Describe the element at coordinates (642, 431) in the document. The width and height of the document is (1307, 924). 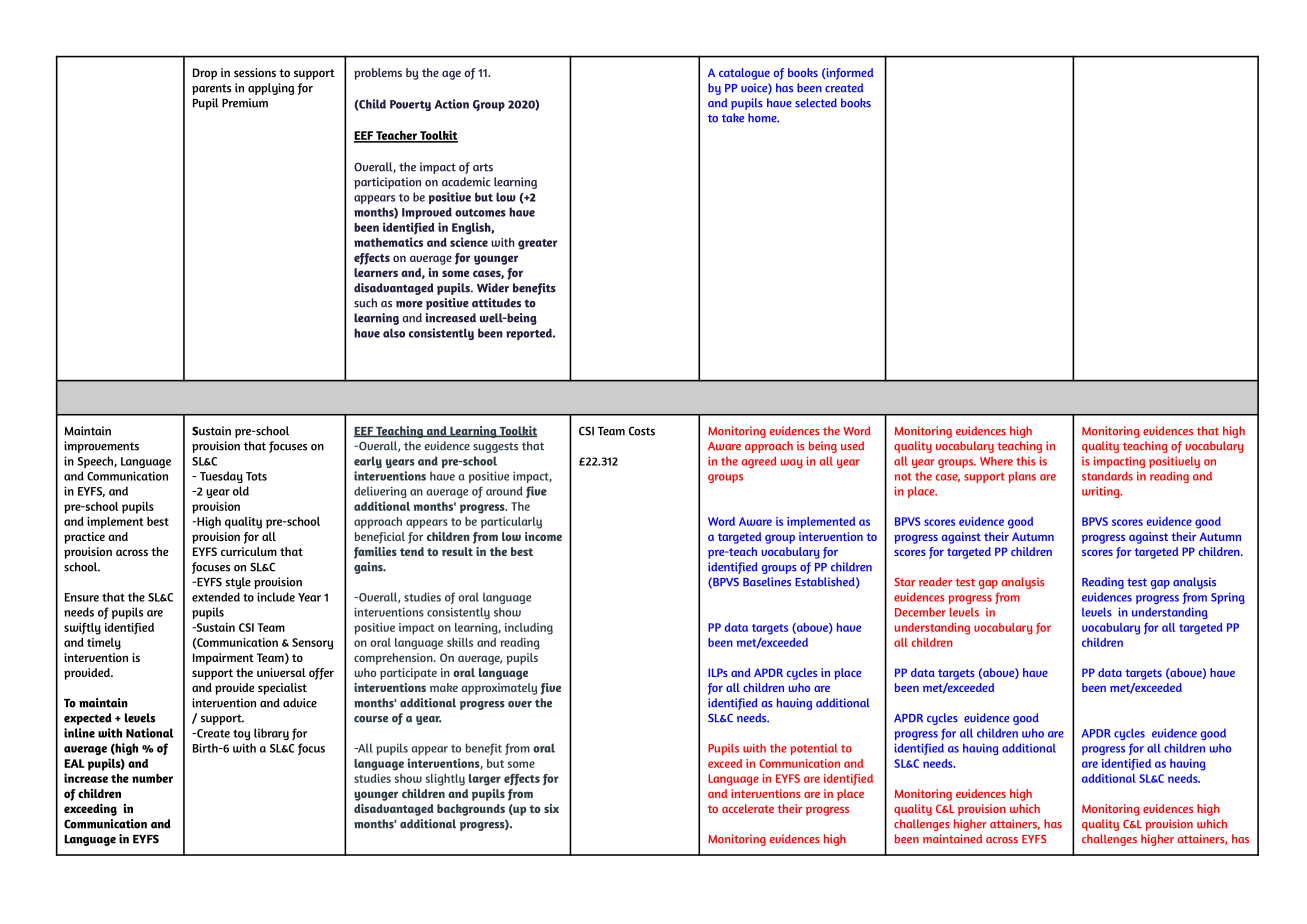
I see `Costs` at that location.
